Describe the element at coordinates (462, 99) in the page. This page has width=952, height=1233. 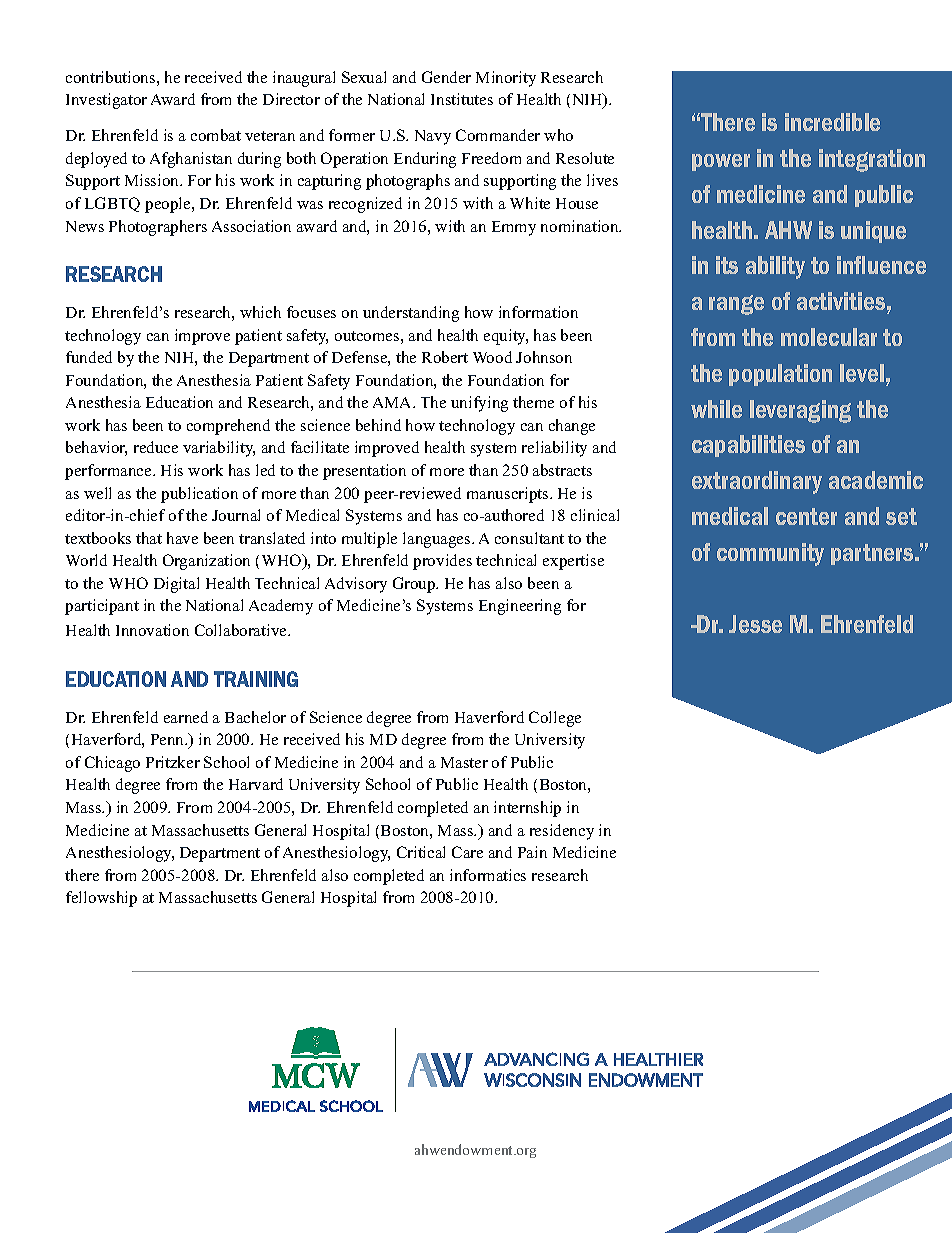
I see `Institutes` at that location.
